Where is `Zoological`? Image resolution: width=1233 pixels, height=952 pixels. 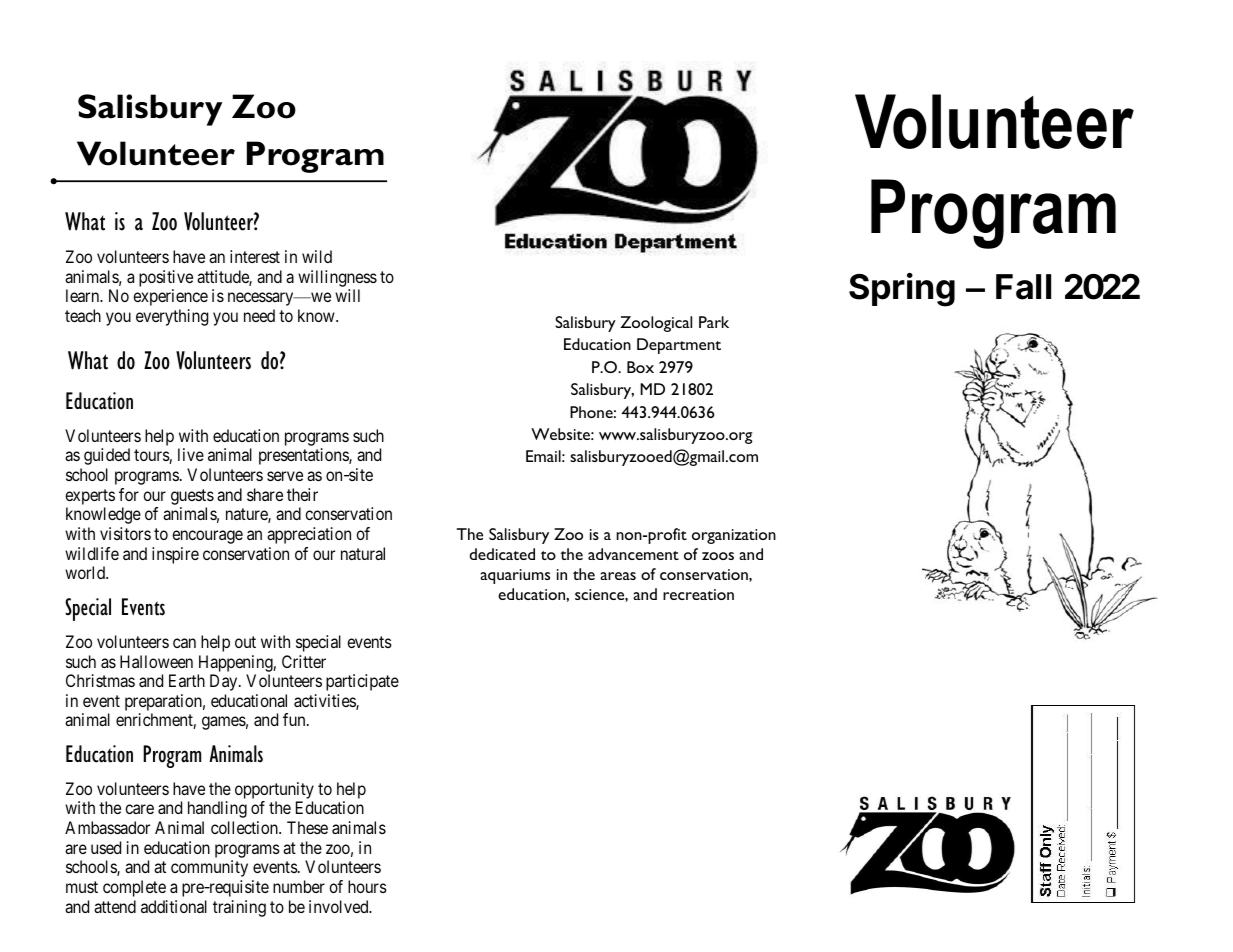 Zoological is located at coordinates (656, 324).
